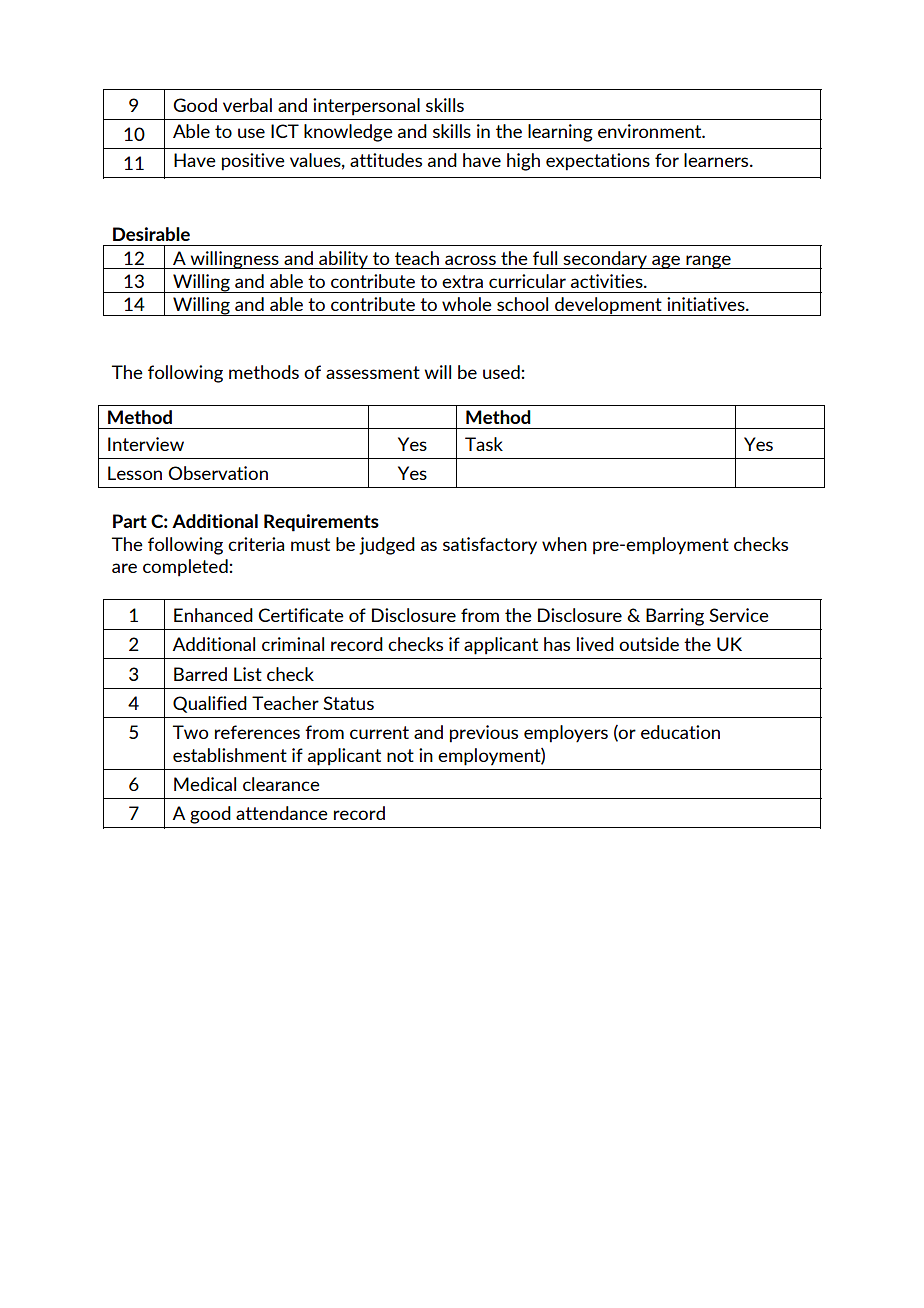 This screenshot has height=1308, width=924. I want to click on education, so click(680, 732).
